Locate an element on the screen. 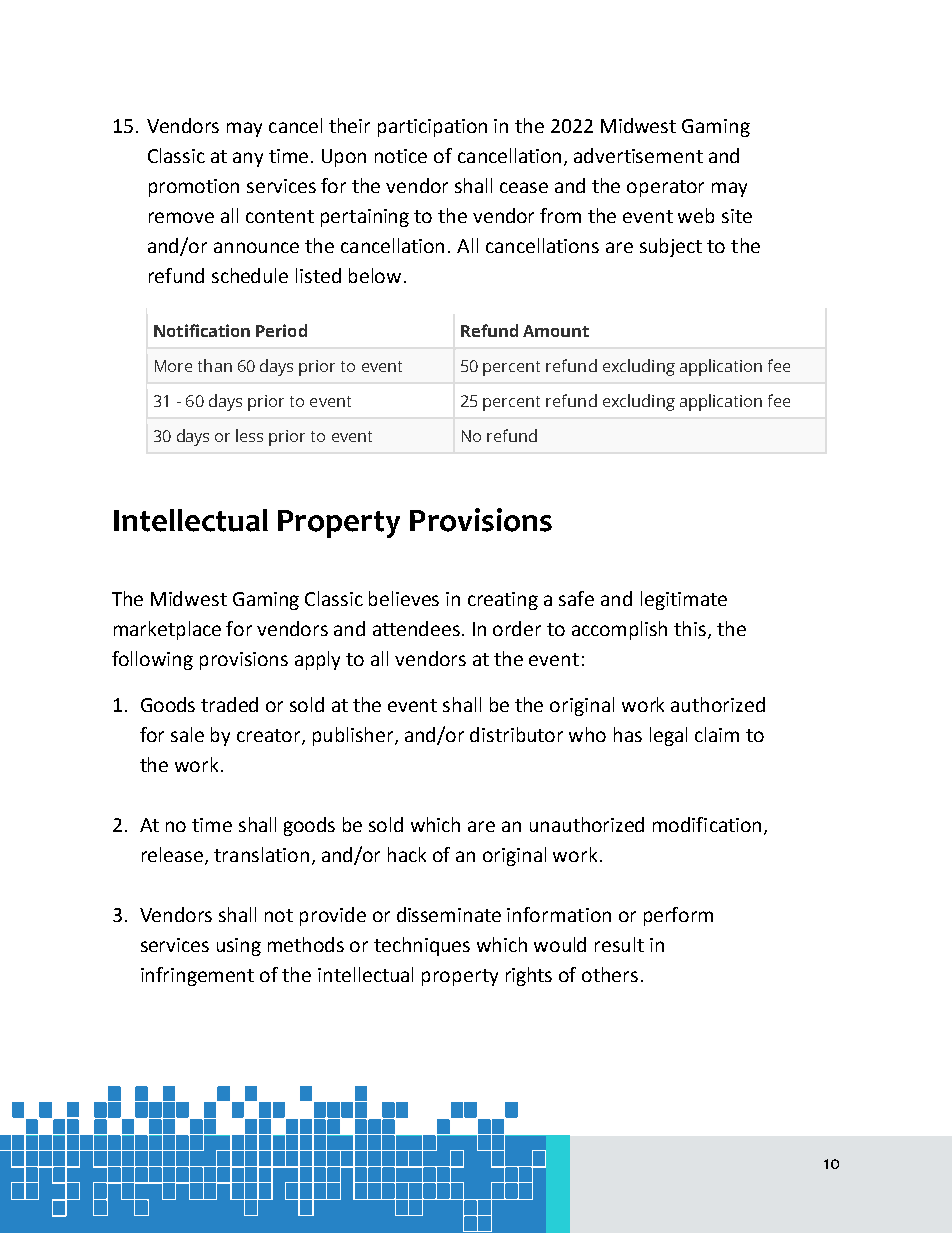 Image resolution: width=952 pixels, height=1233 pixels. any is located at coordinates (248, 159).
